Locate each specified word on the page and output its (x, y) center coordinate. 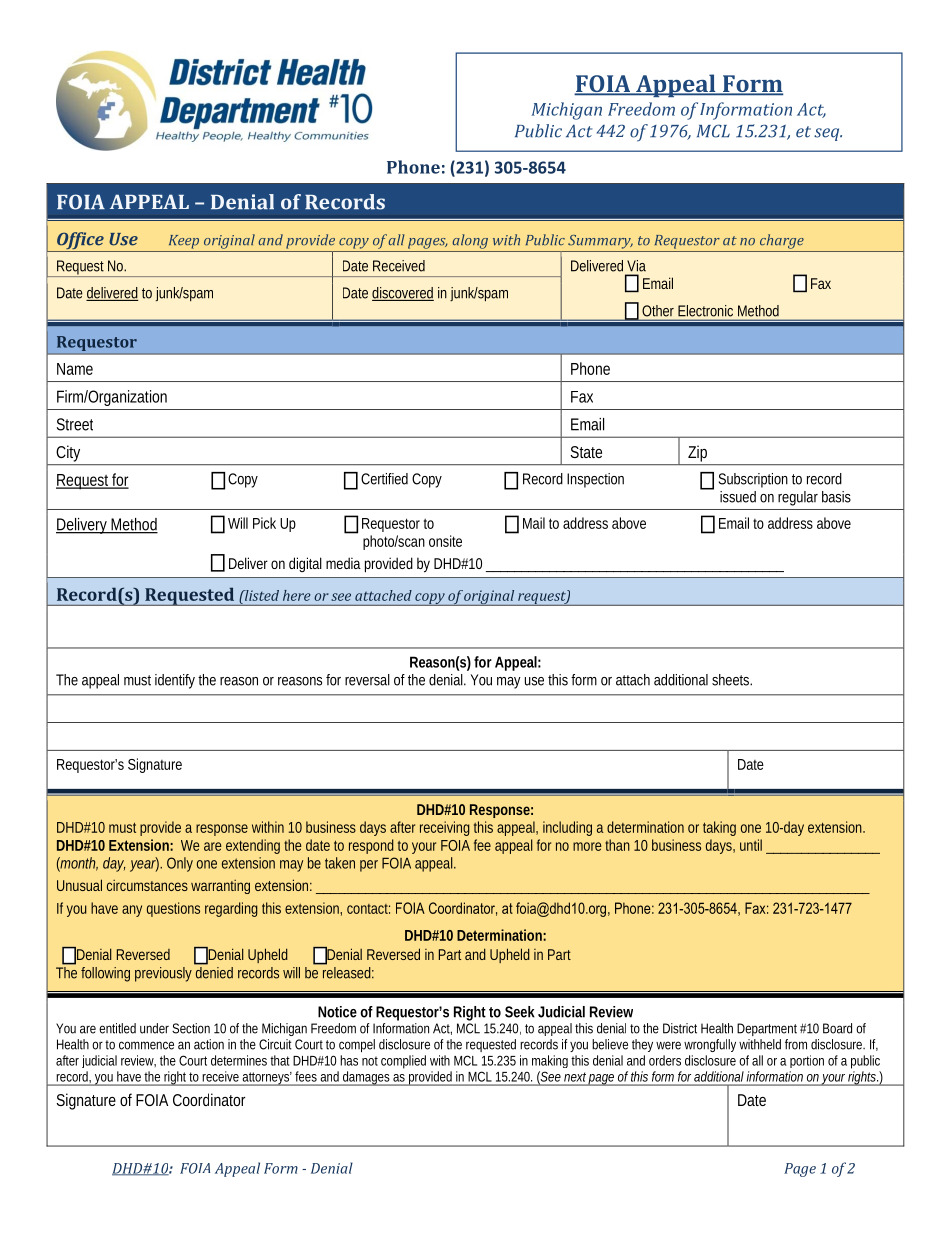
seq (828, 134)
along (470, 241)
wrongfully (710, 1045)
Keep (184, 242)
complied (403, 1062)
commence (146, 1045)
